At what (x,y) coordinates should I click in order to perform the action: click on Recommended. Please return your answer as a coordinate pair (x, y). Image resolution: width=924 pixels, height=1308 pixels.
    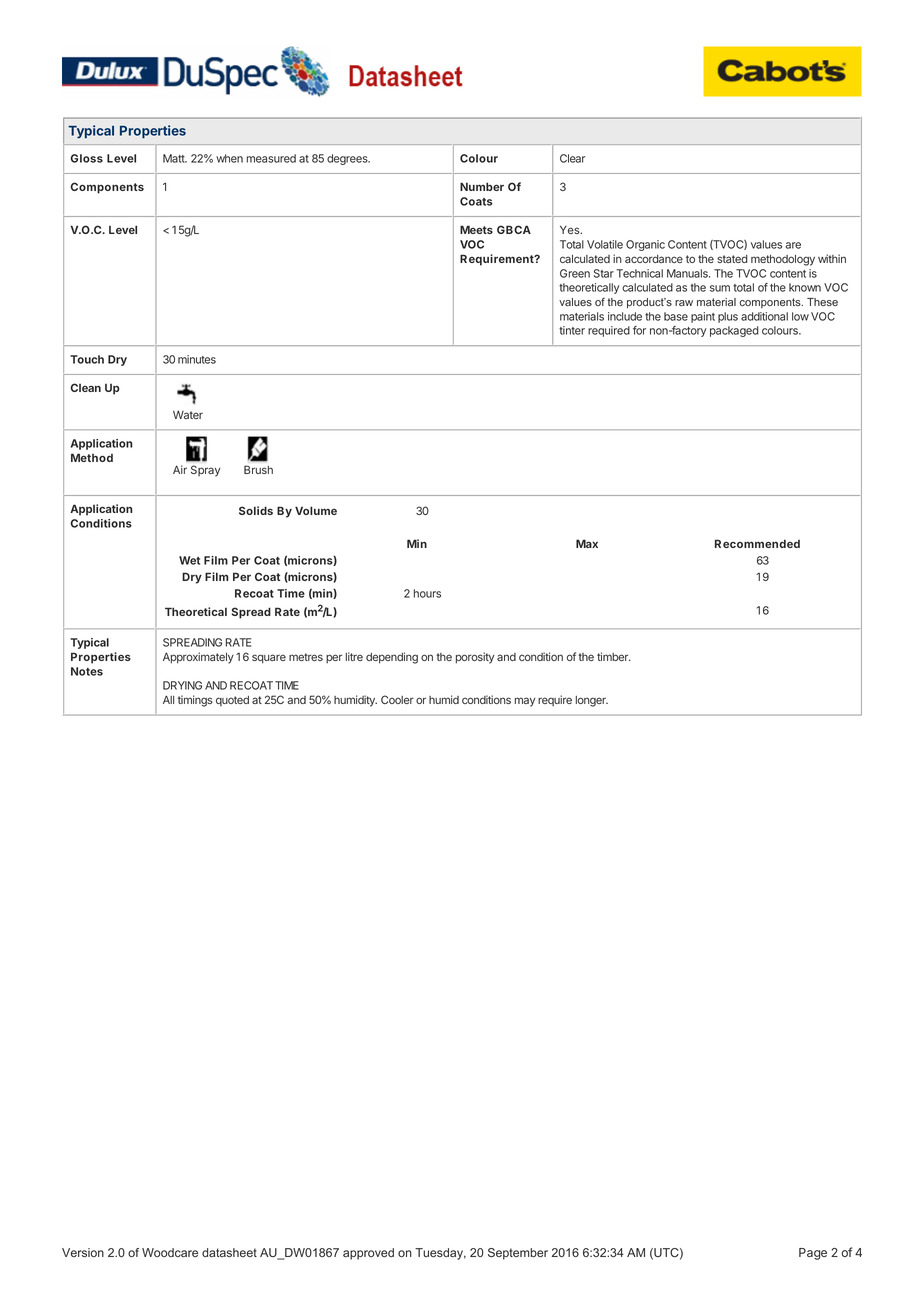
    Looking at the image, I should click on (757, 543).
